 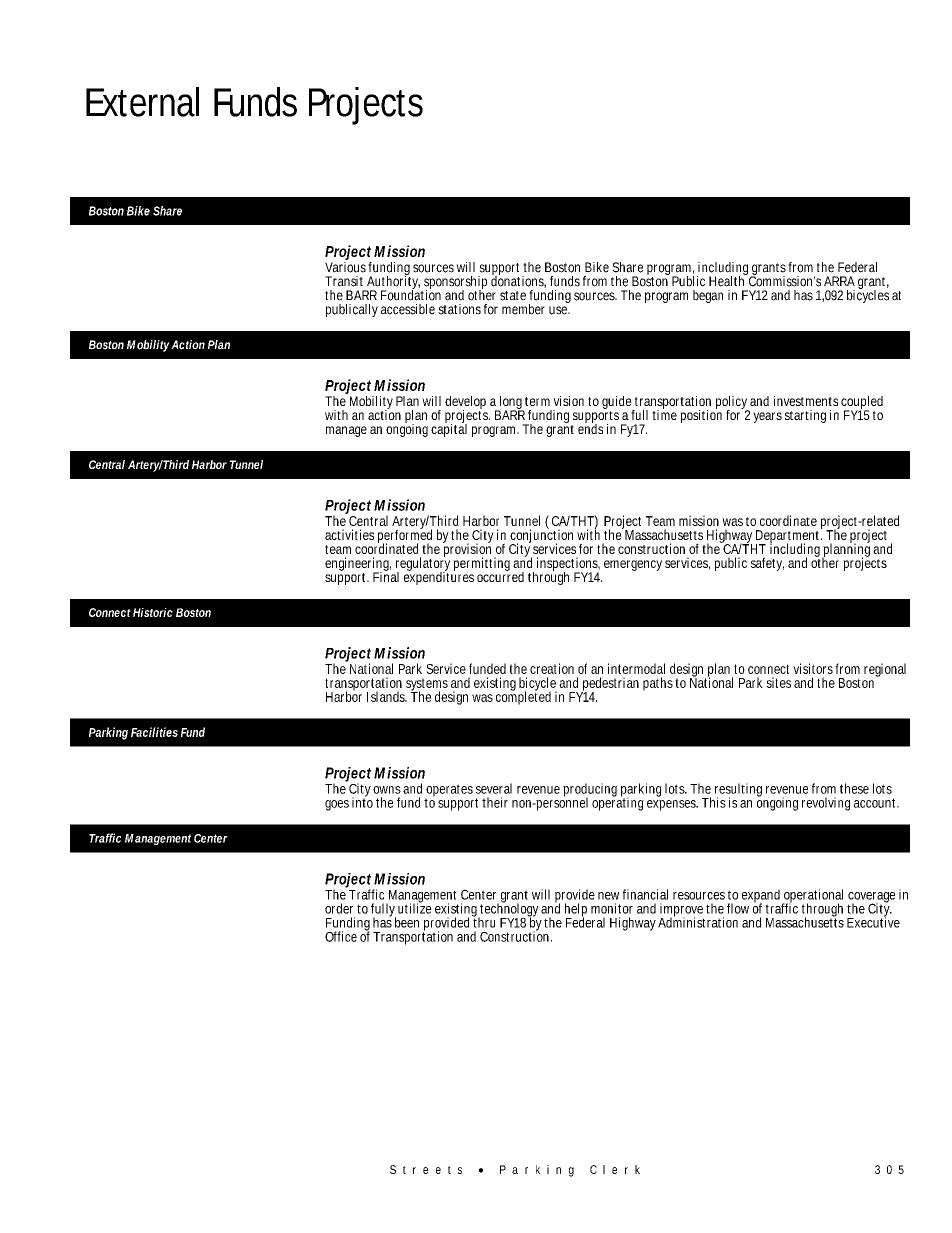 What do you see at coordinates (500, 575) in the screenshot?
I see `occurred` at bounding box center [500, 575].
